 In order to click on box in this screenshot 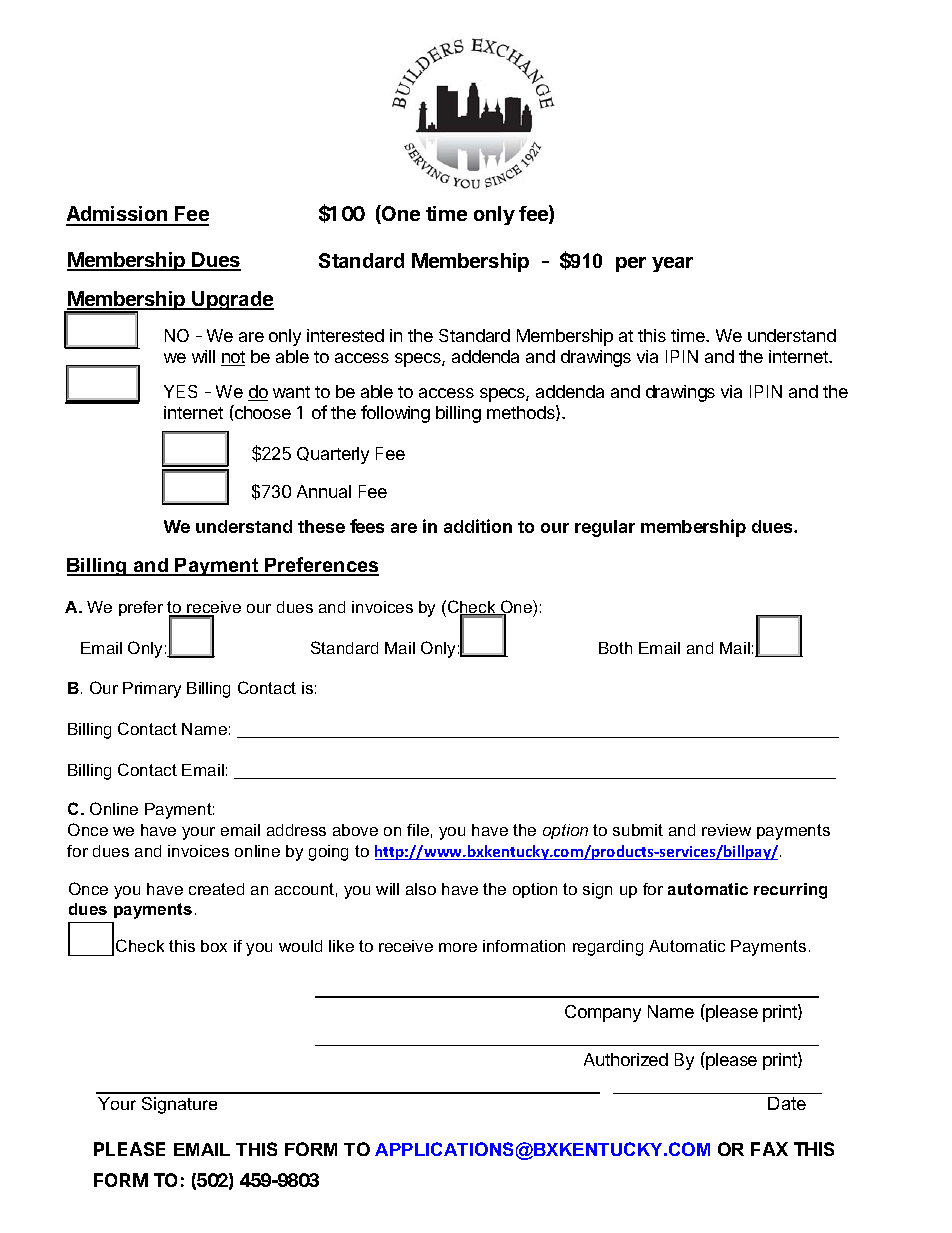, I will do `click(214, 946)`.
